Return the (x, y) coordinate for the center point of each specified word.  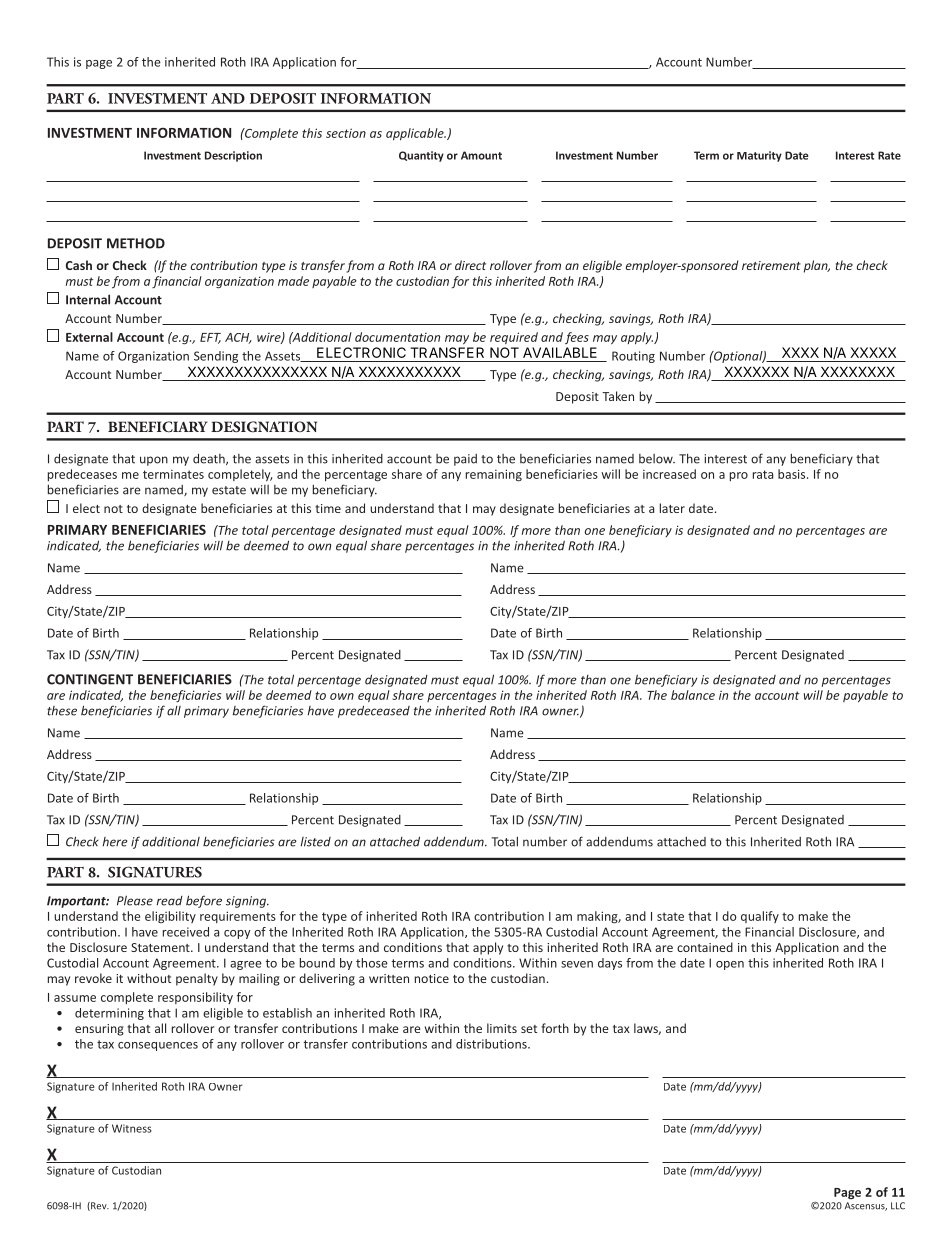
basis (793, 474)
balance (693, 695)
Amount (481, 155)
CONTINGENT (90, 679)
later (672, 508)
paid (465, 460)
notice (432, 978)
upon (154, 461)
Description (233, 156)
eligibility (170, 917)
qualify (760, 917)
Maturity (759, 156)
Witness (132, 1128)
